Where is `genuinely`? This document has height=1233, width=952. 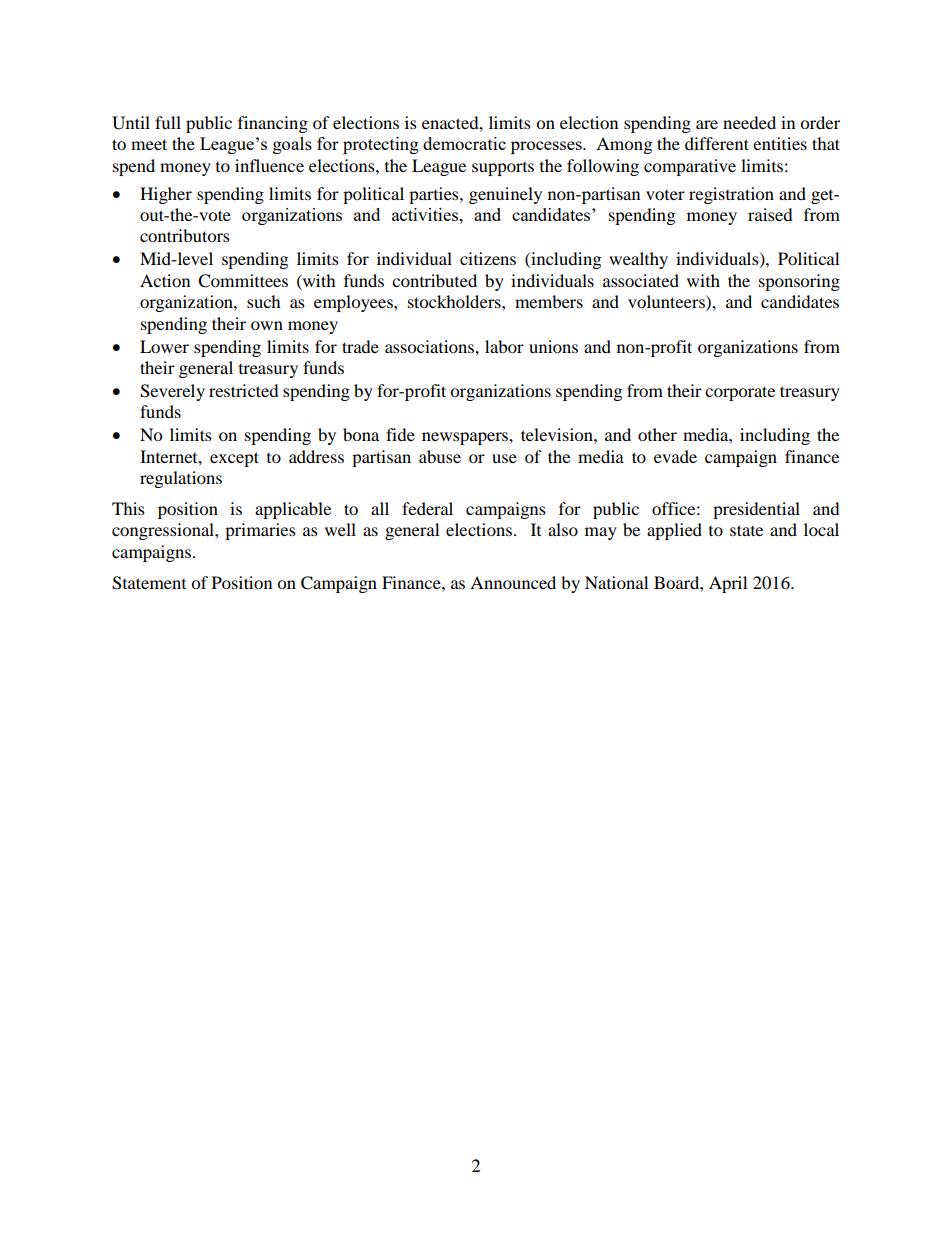 genuinely is located at coordinates (505, 195).
